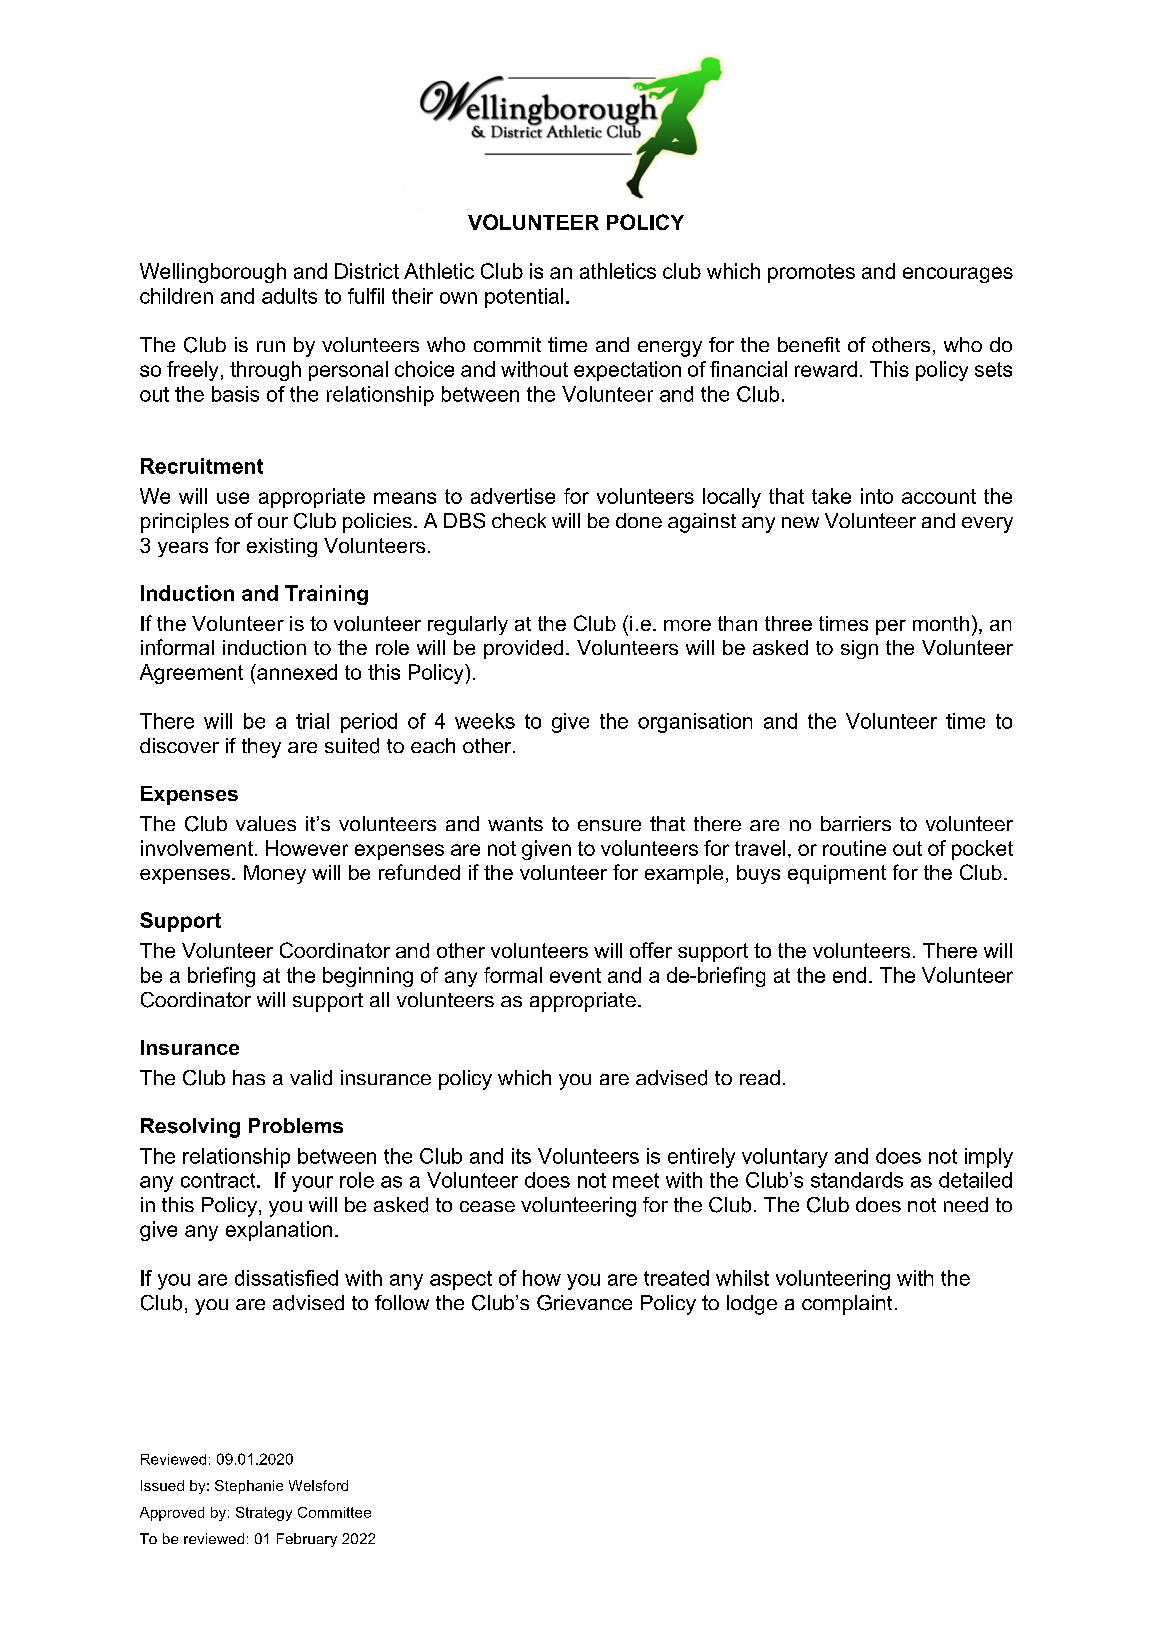 The image size is (1152, 1630). I want to click on standards, so click(857, 1180).
